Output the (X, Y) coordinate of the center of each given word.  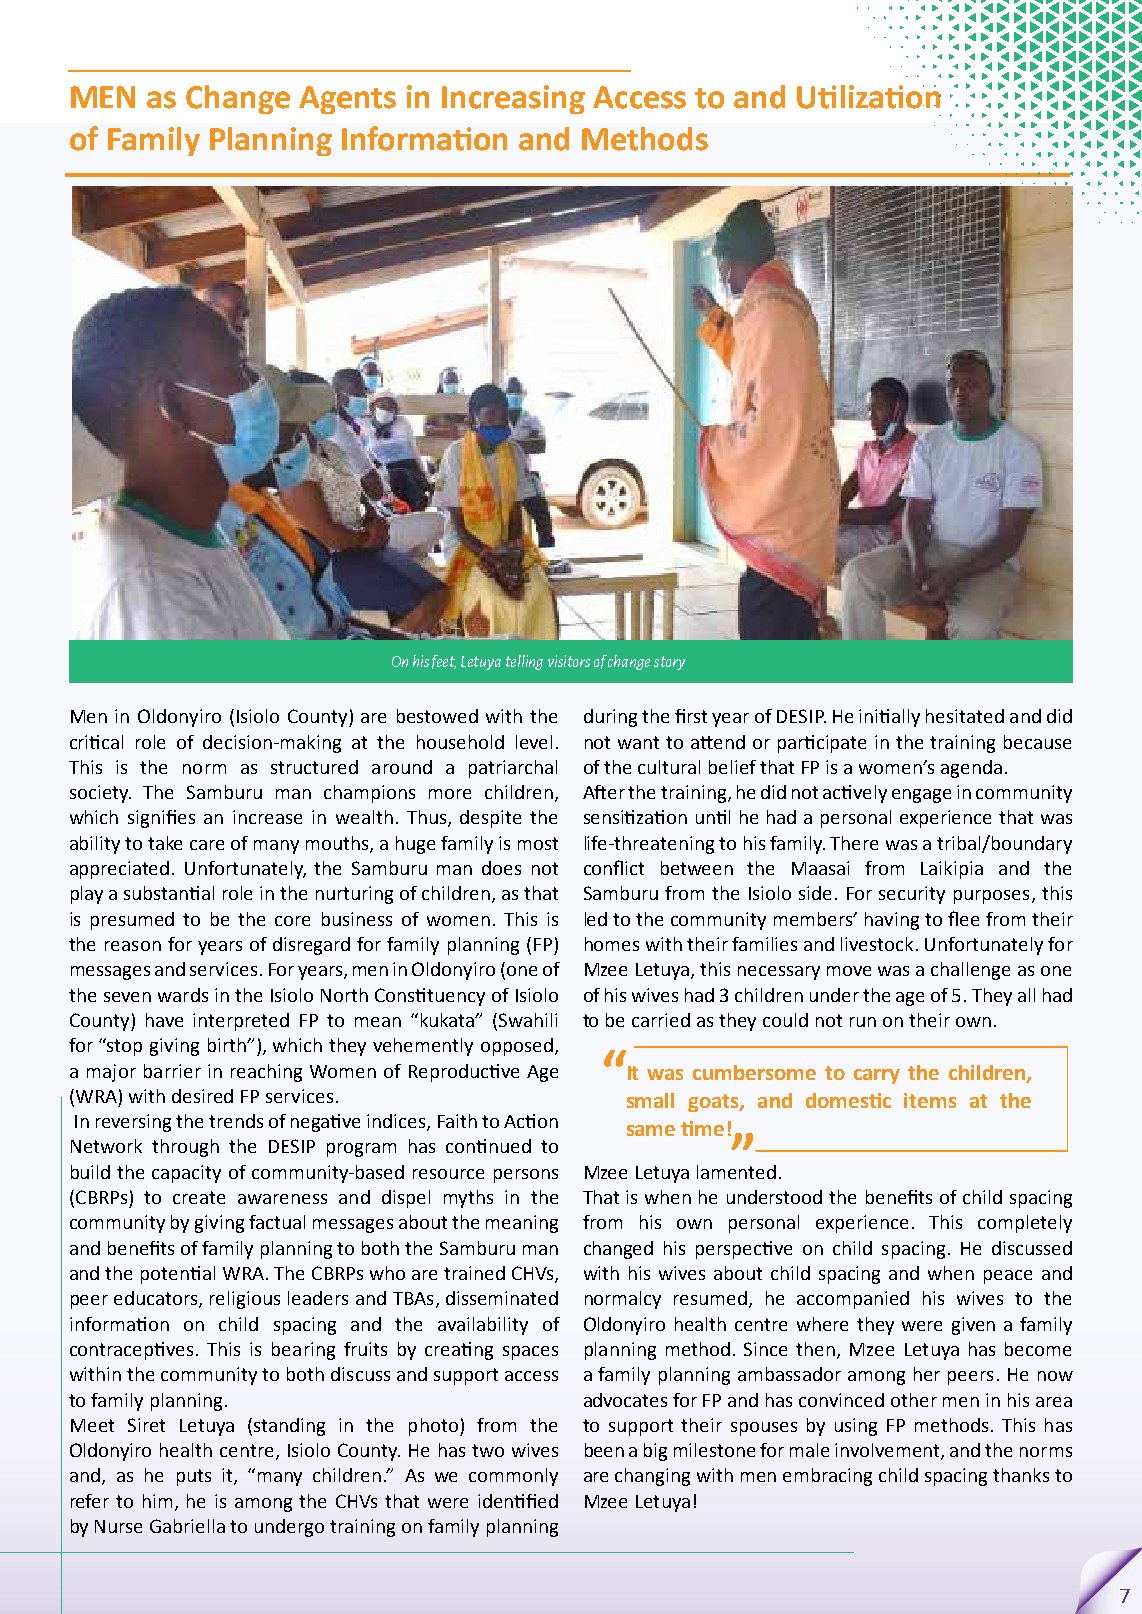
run (863, 1022)
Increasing (513, 99)
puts (194, 1477)
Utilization (869, 97)
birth (228, 1045)
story (669, 663)
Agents (347, 100)
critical (96, 742)
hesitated (965, 716)
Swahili (528, 1020)
